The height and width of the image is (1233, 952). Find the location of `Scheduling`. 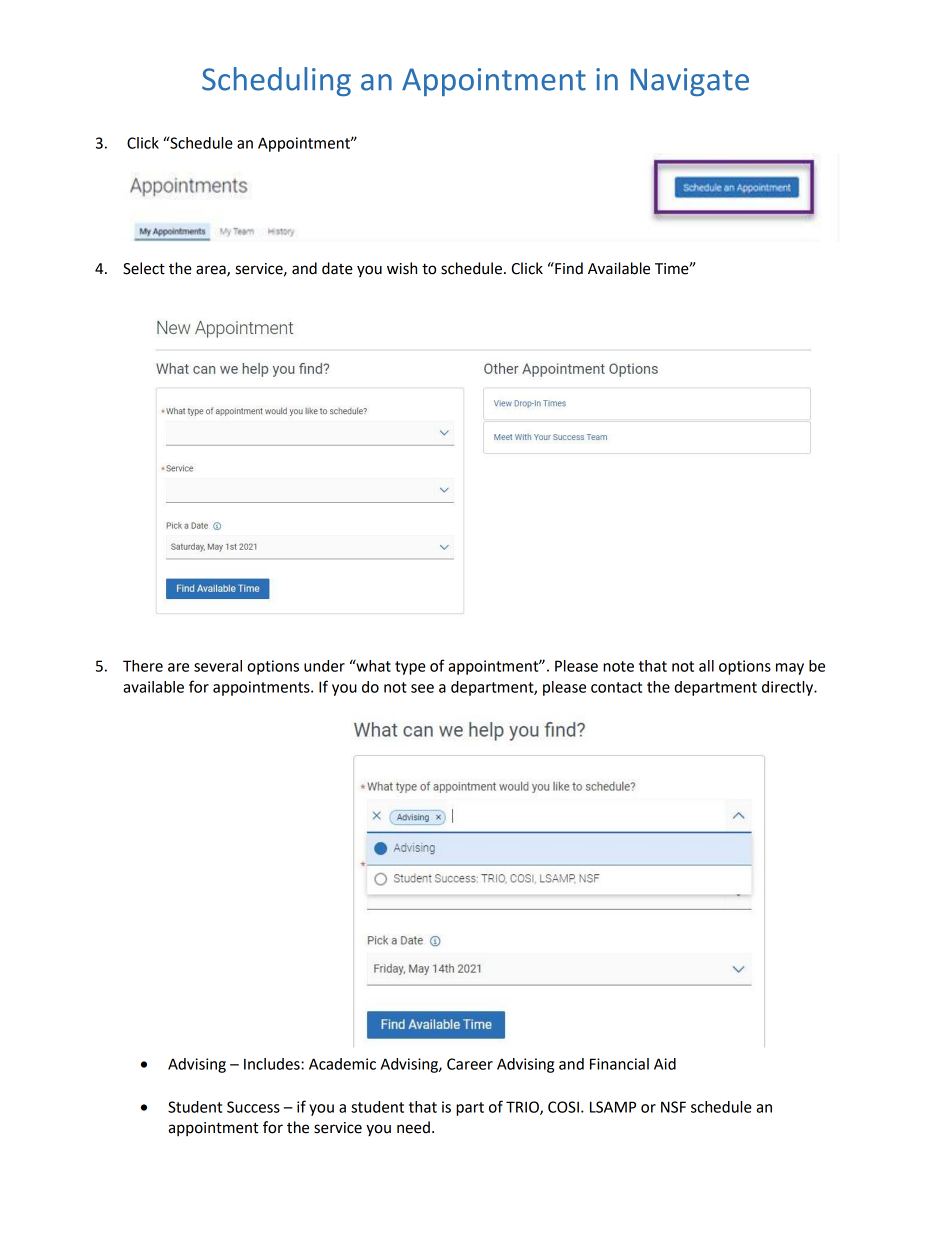

Scheduling is located at coordinates (276, 81).
